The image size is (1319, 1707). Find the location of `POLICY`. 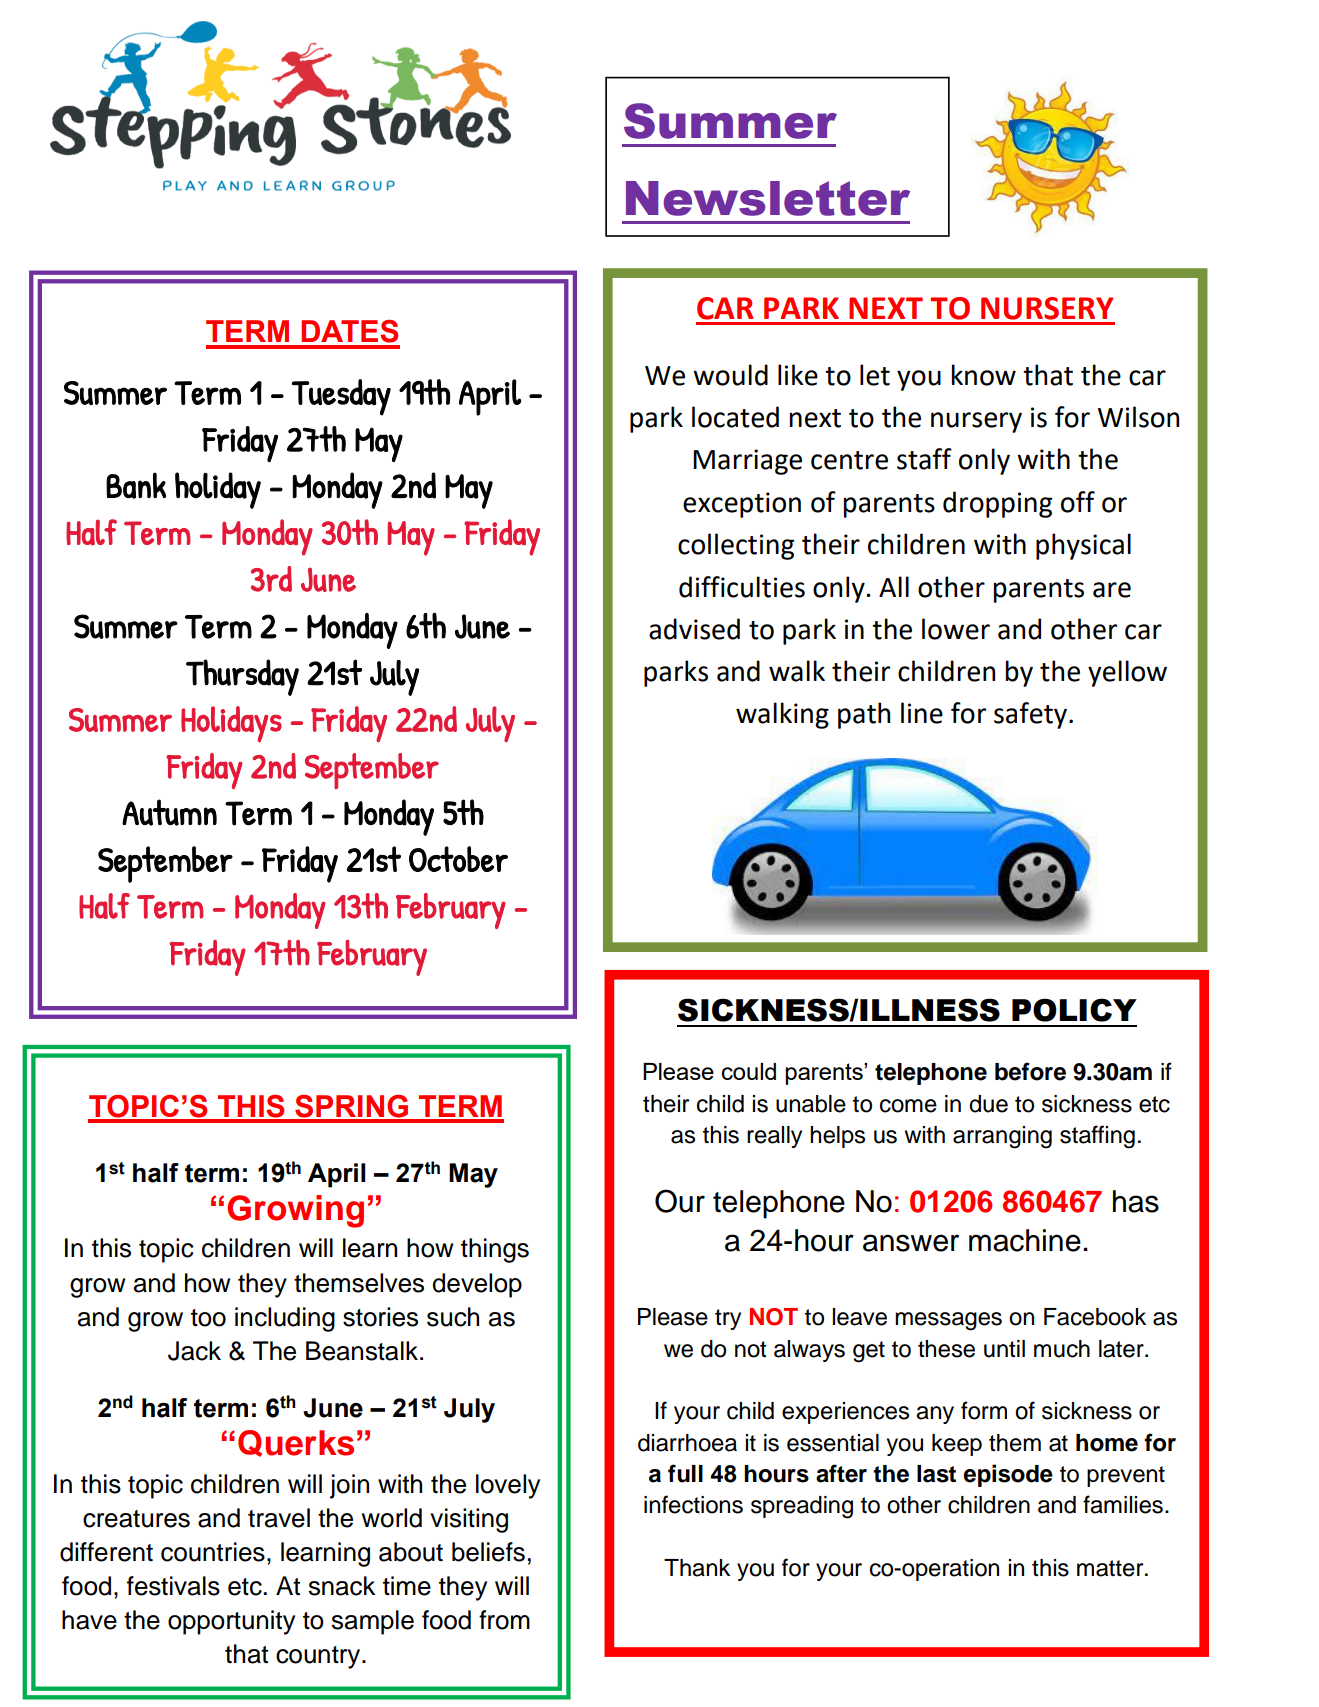

POLICY is located at coordinates (1074, 1010).
